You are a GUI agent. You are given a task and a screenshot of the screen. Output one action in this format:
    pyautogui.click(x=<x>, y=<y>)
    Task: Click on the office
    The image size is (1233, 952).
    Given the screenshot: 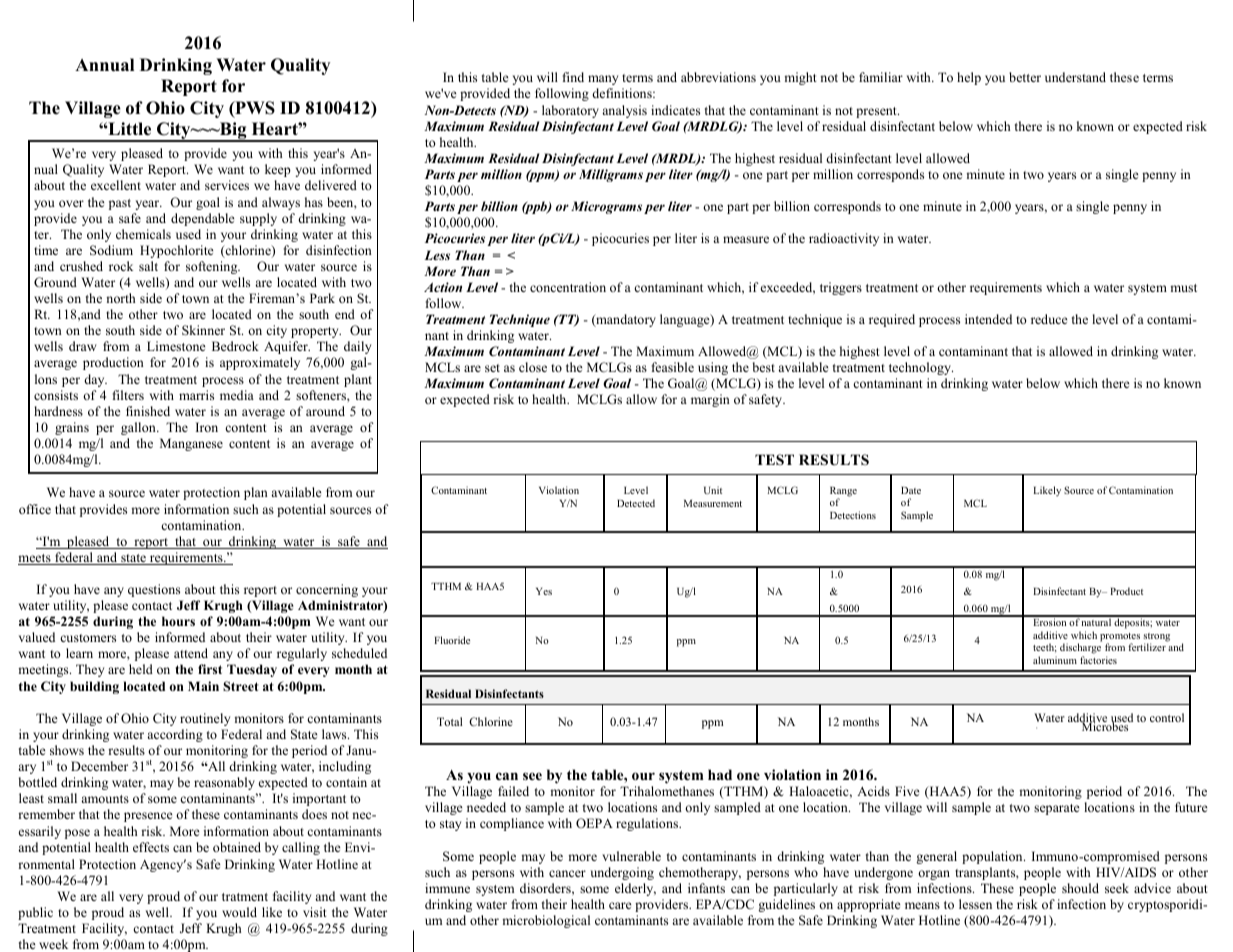 What is the action you would take?
    pyautogui.click(x=35, y=509)
